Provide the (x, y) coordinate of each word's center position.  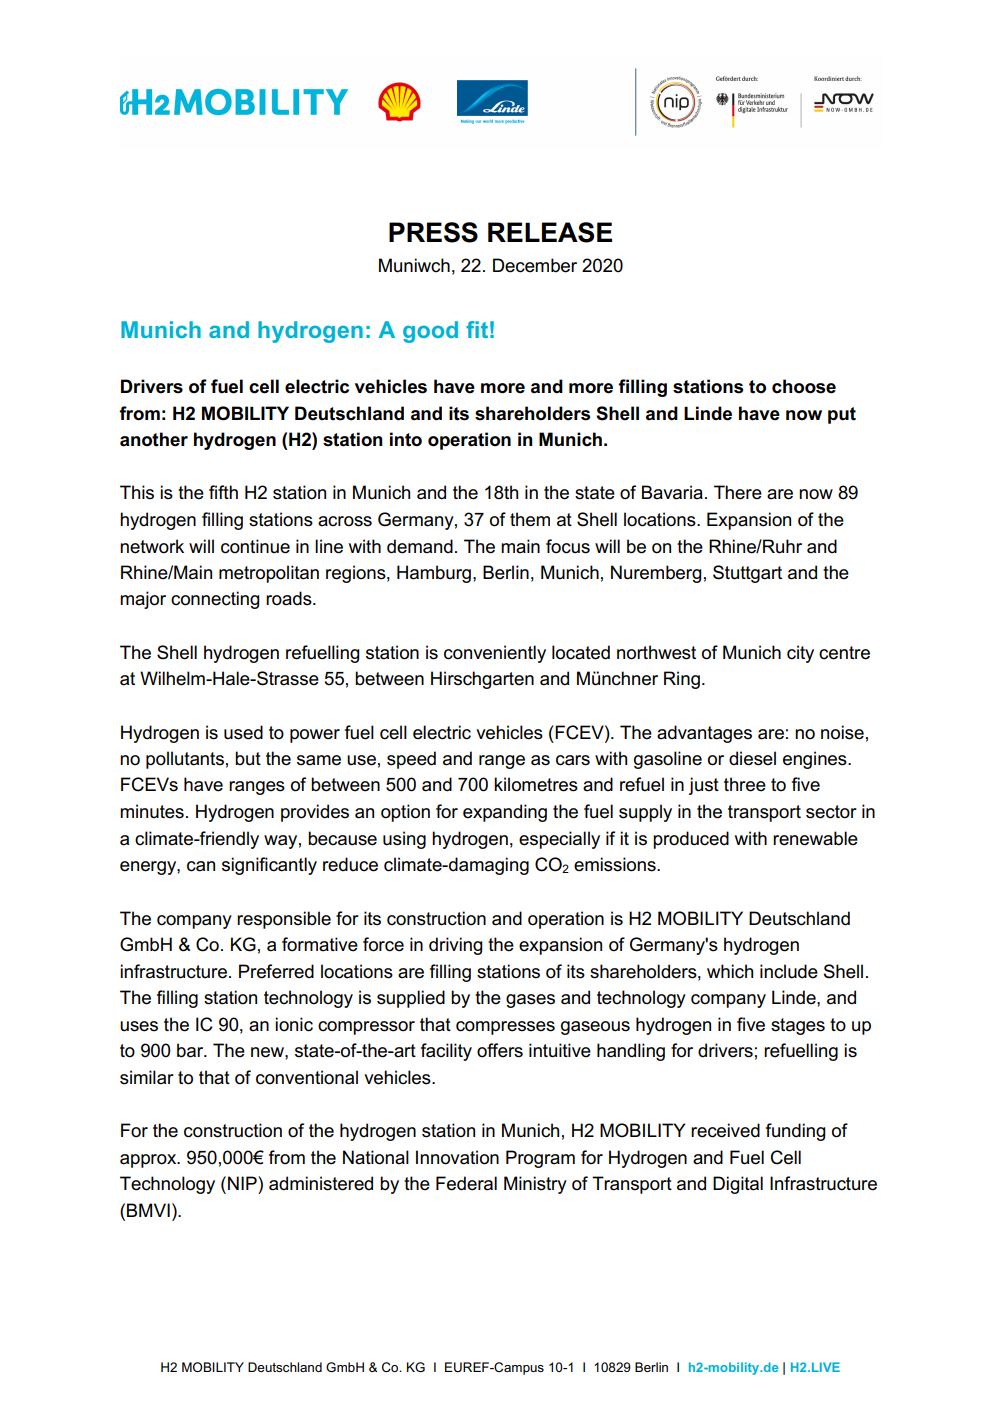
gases (530, 1001)
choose (804, 386)
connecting (215, 600)
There (738, 492)
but (248, 758)
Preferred (276, 971)
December (535, 265)
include (789, 971)
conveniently (495, 654)
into (406, 439)
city (800, 654)
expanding (505, 813)
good (430, 332)
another (154, 439)
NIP (243, 1183)
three (745, 784)
